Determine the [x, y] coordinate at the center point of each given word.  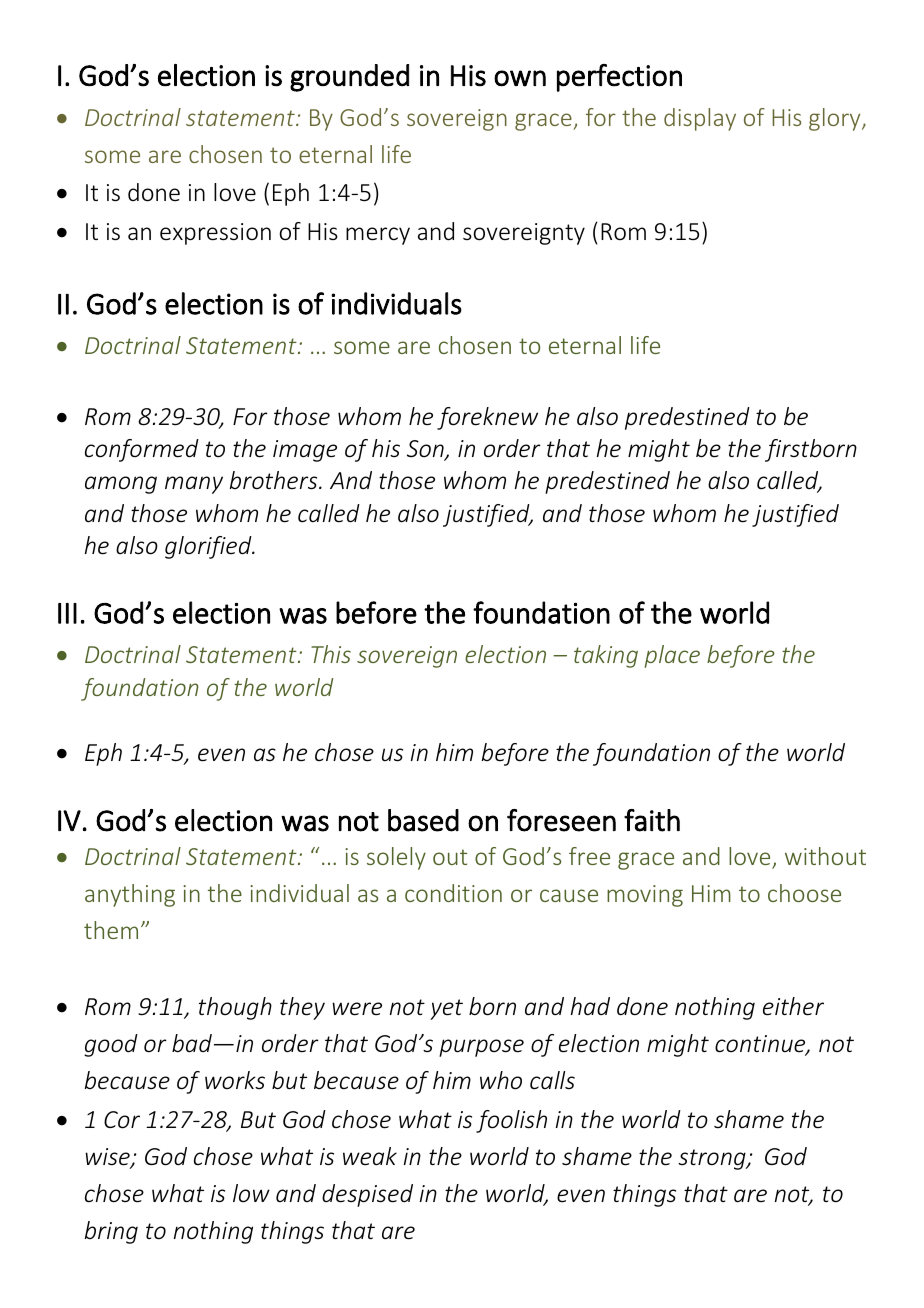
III [67, 613]
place [672, 656]
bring [111, 1232]
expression [215, 234]
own [520, 78]
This [331, 654]
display [700, 119]
